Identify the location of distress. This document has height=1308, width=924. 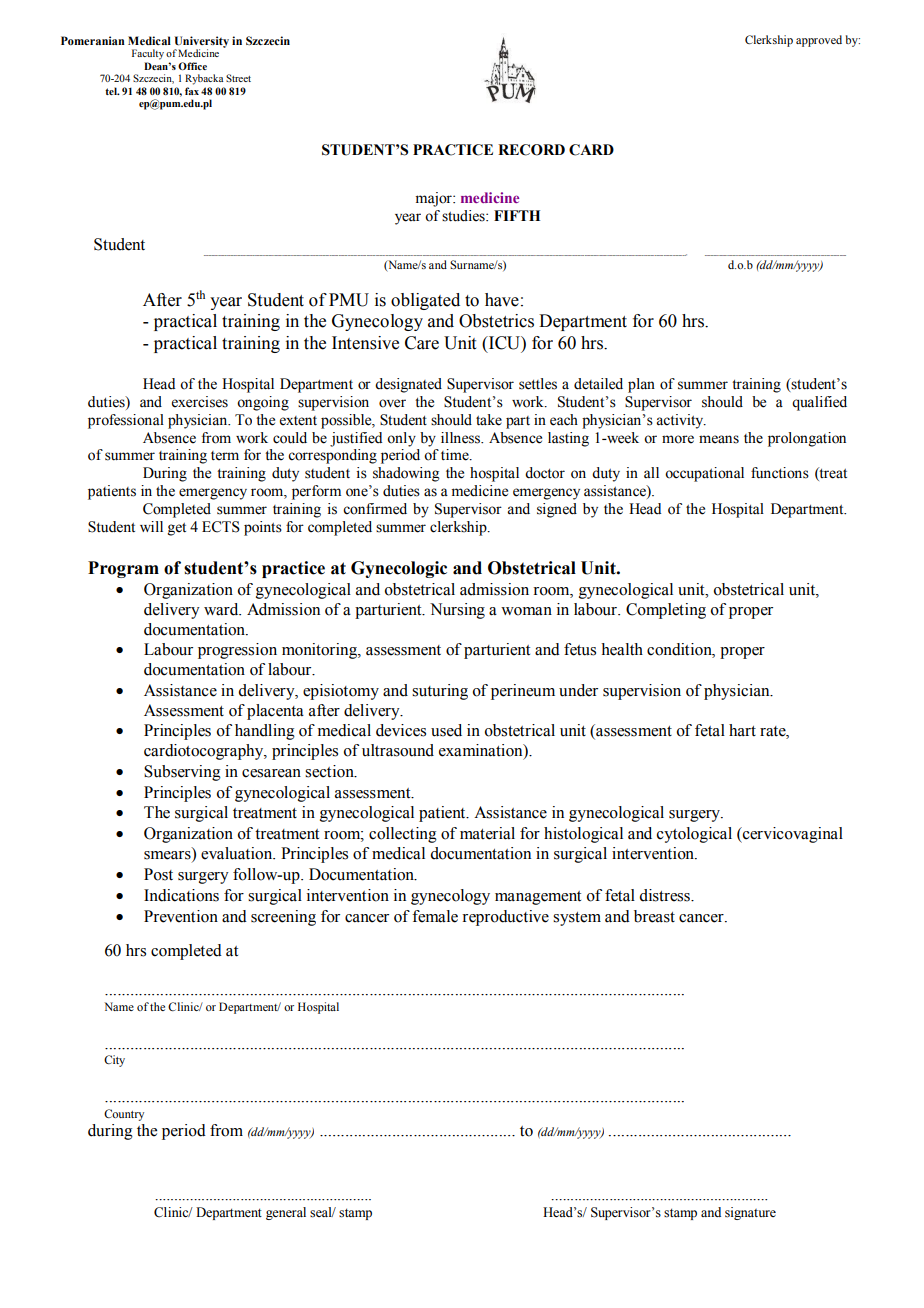
(665, 895).
